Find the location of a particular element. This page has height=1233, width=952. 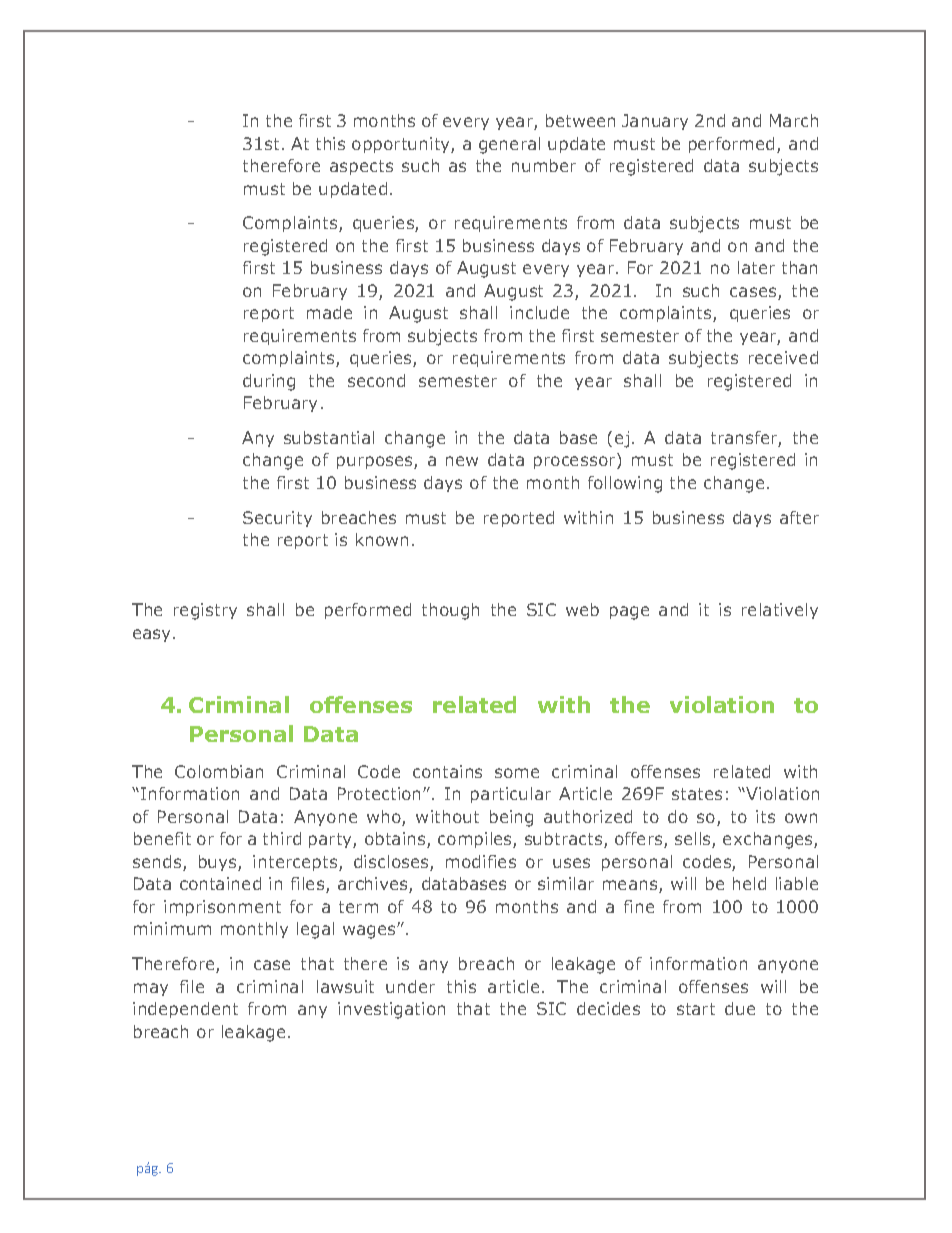

independent is located at coordinates (185, 1010).
